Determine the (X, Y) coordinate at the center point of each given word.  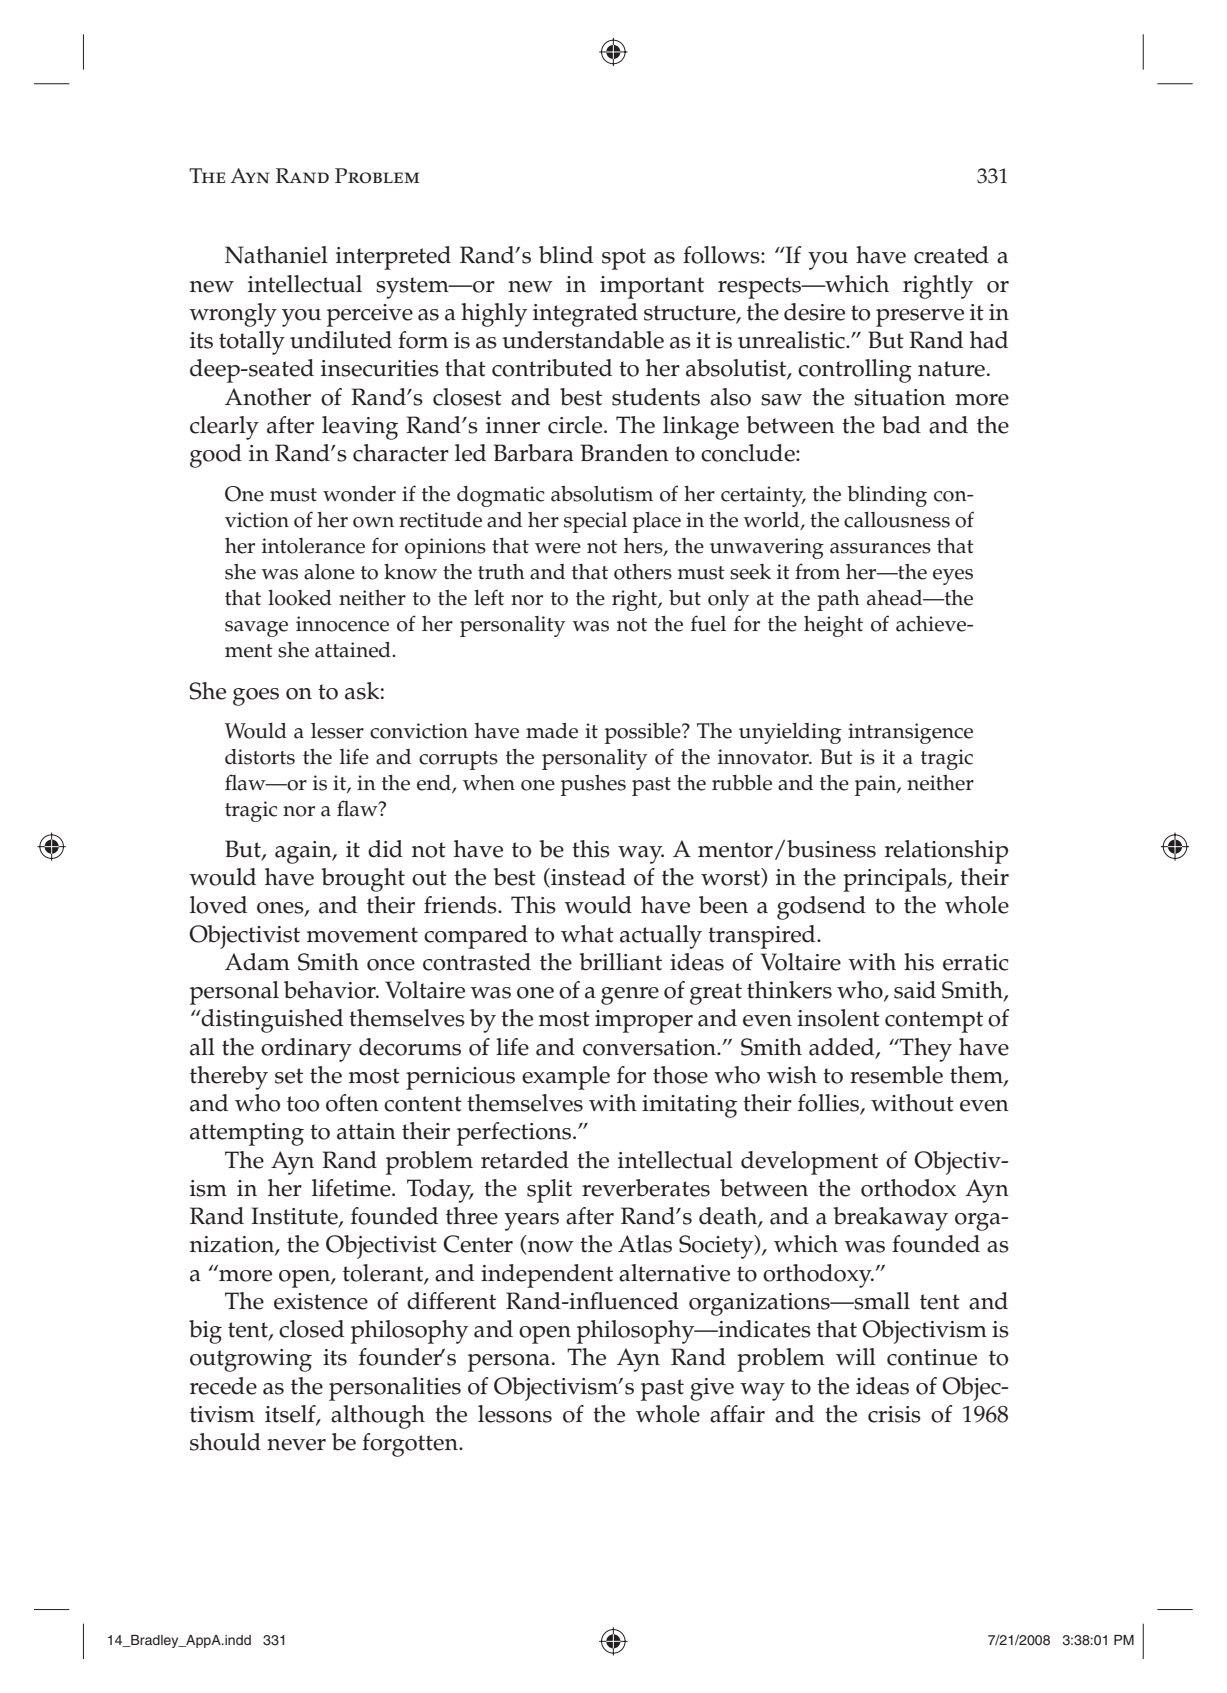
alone (329, 572)
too (303, 1104)
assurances (880, 548)
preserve (920, 318)
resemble (896, 1075)
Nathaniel (276, 255)
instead (587, 878)
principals (896, 880)
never (296, 1445)
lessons (515, 1414)
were (558, 548)
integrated (585, 315)
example (566, 1078)
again (304, 852)
